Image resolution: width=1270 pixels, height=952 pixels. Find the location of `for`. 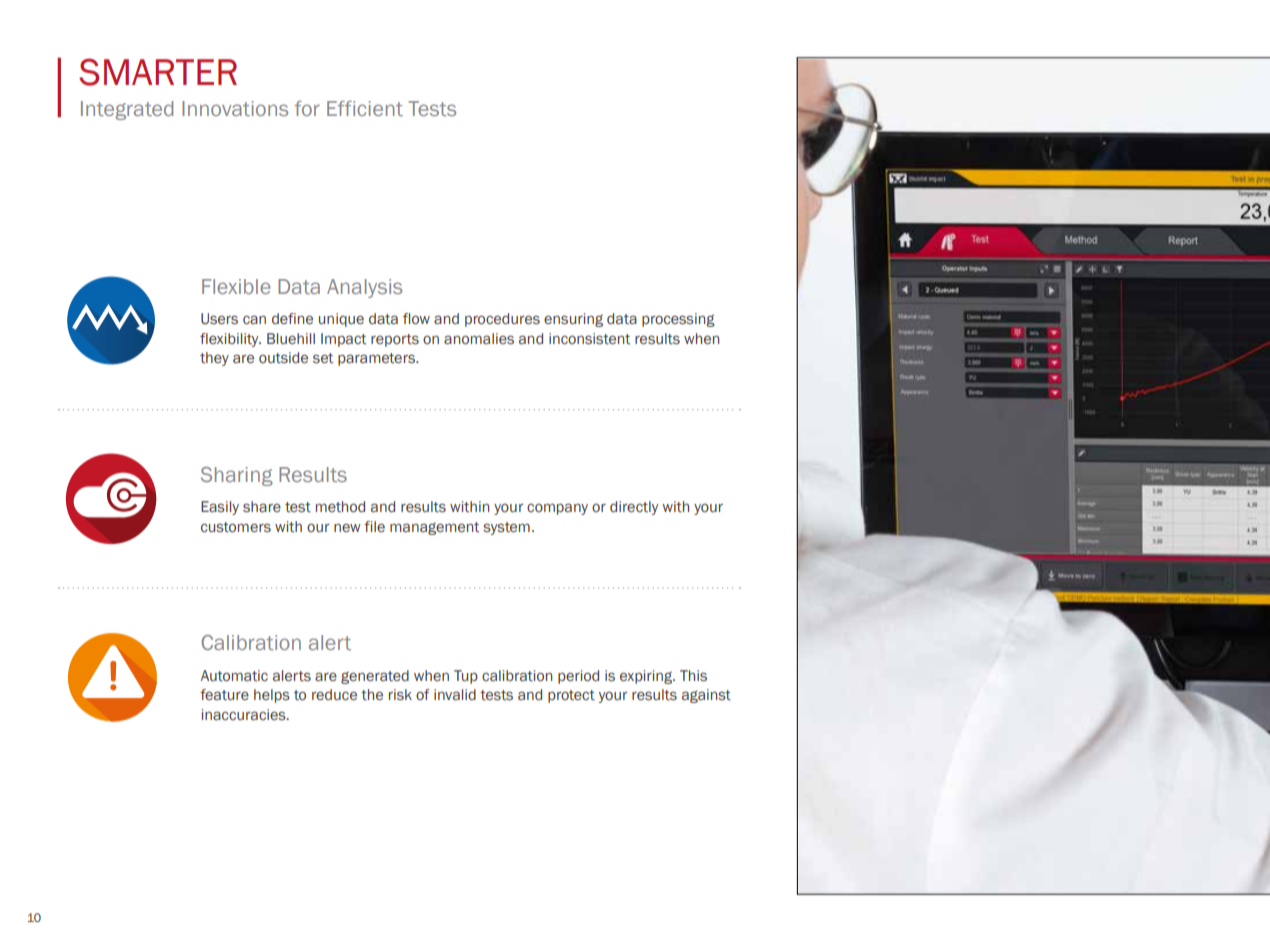

for is located at coordinates (307, 108).
